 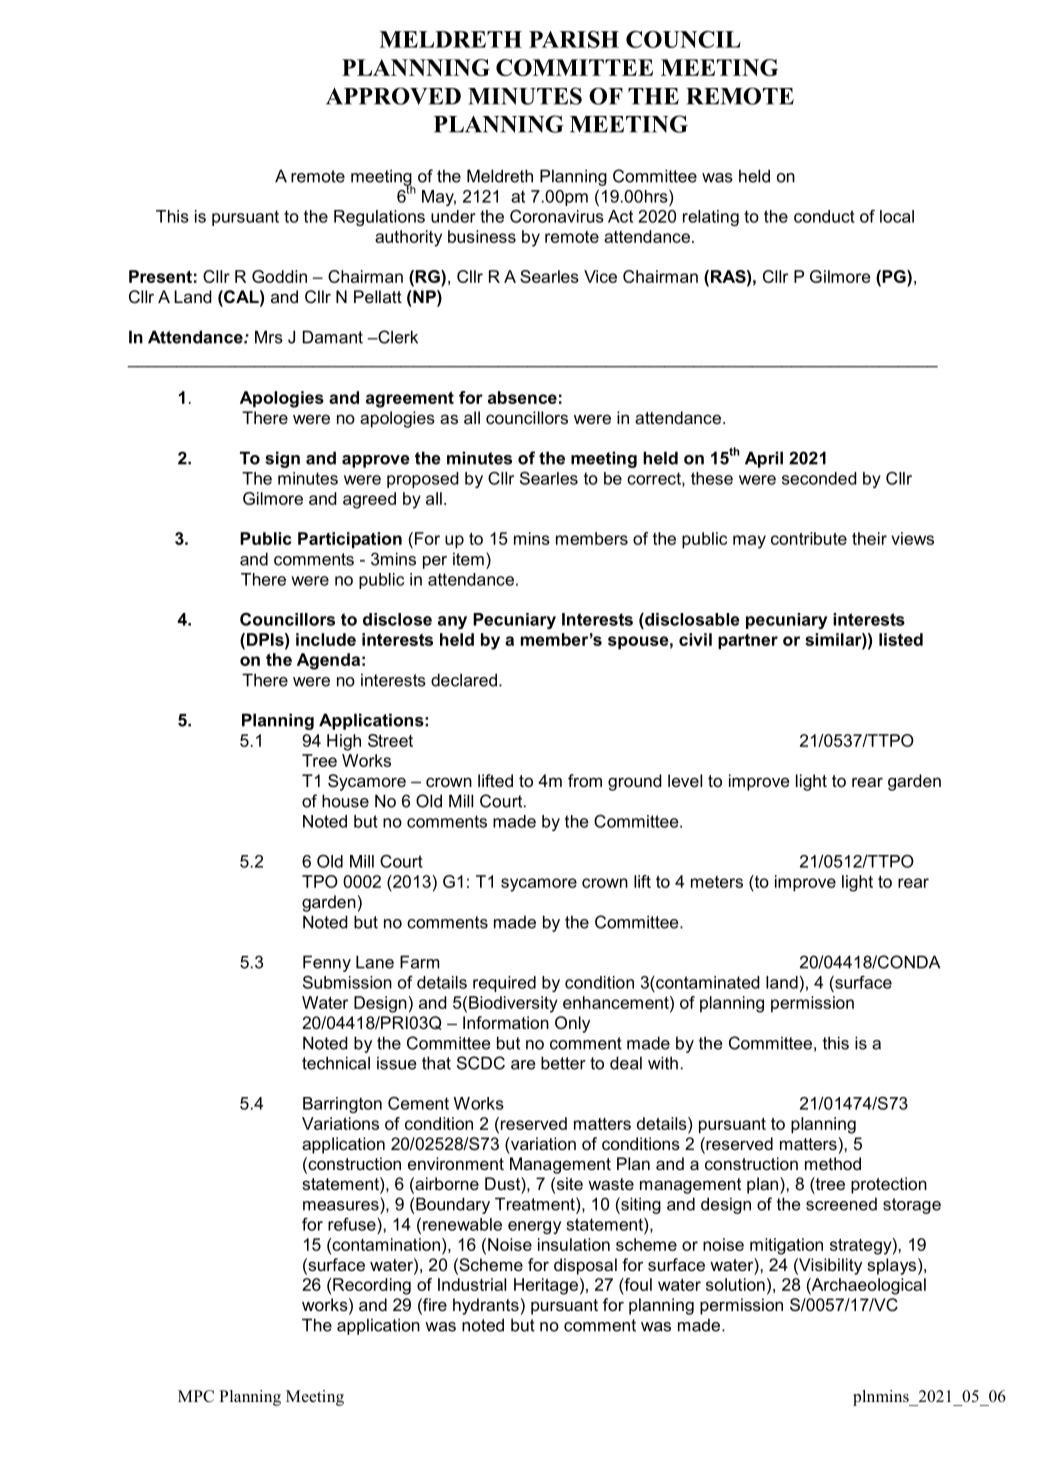 What do you see at coordinates (574, 39) in the image?
I see `PARISH` at bounding box center [574, 39].
